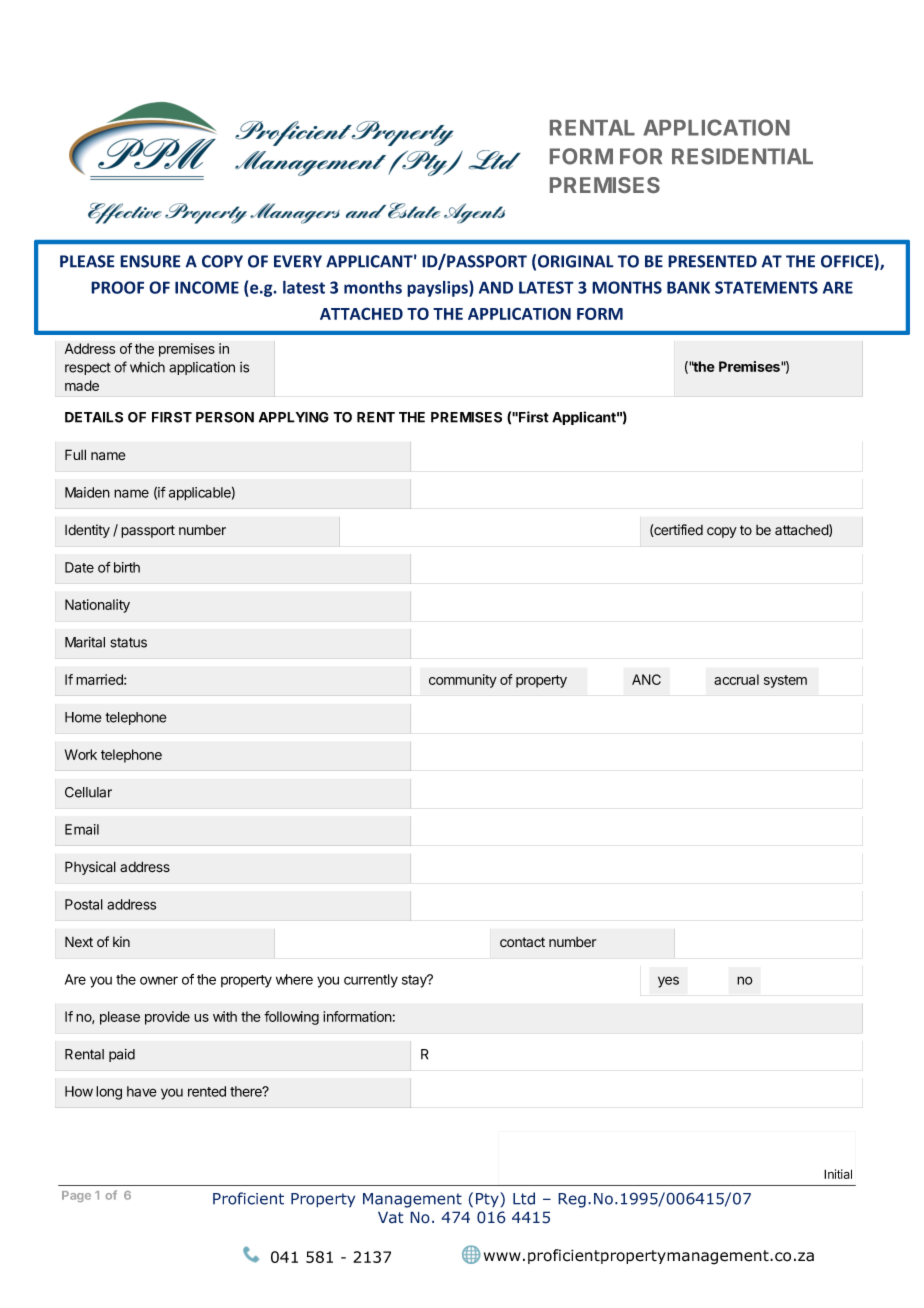 The image size is (924, 1308). I want to click on Initial, so click(838, 1174).
